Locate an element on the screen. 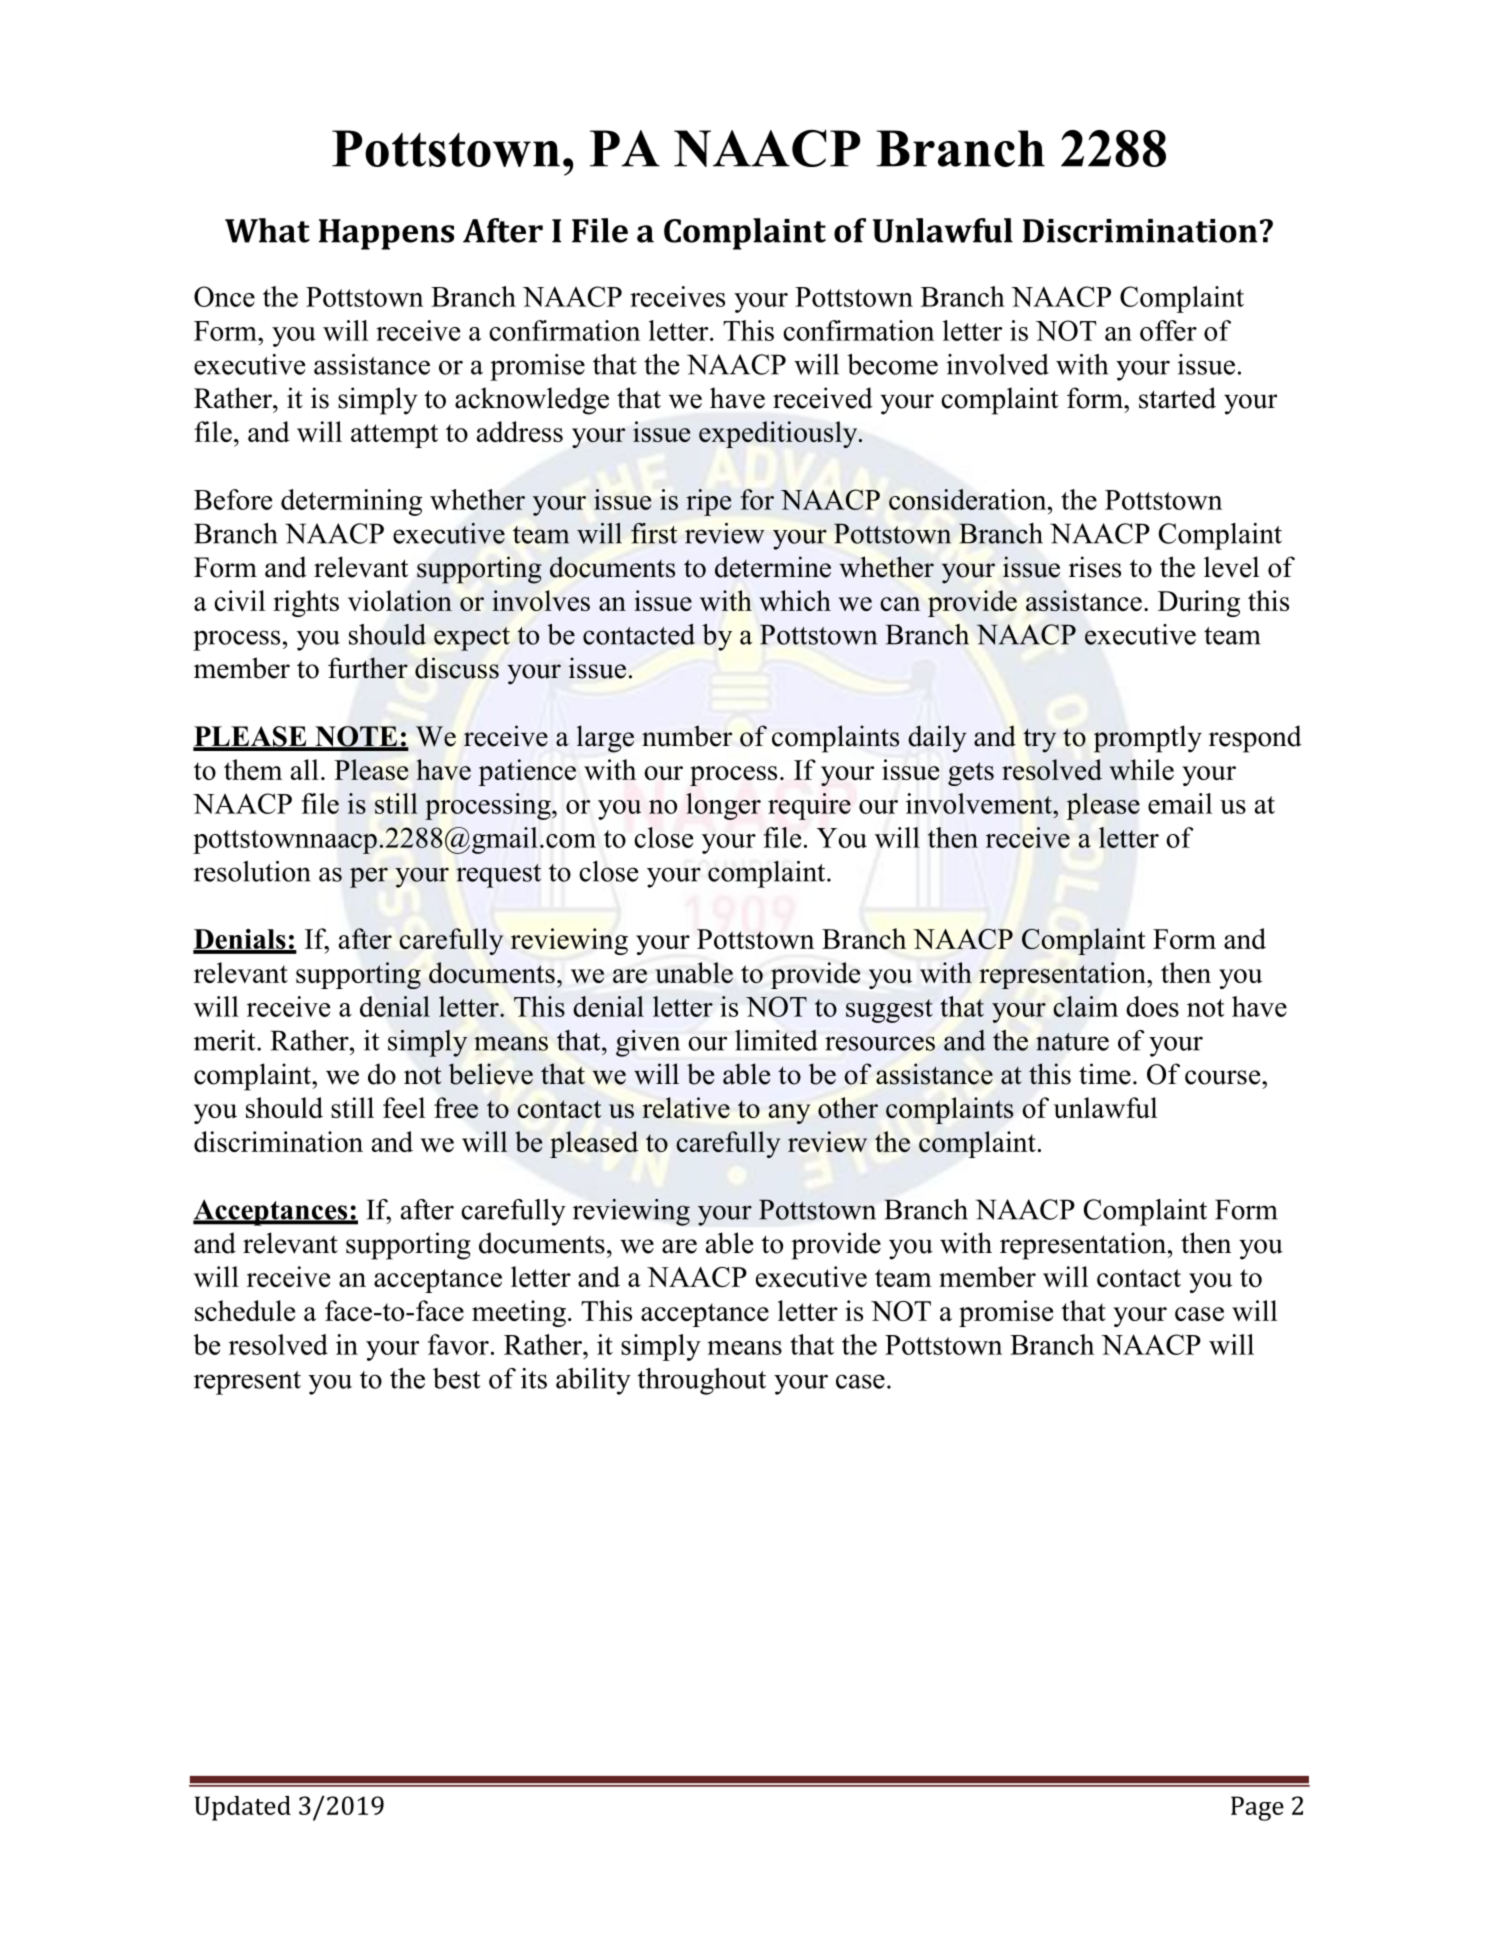  offer is located at coordinates (1168, 330).
